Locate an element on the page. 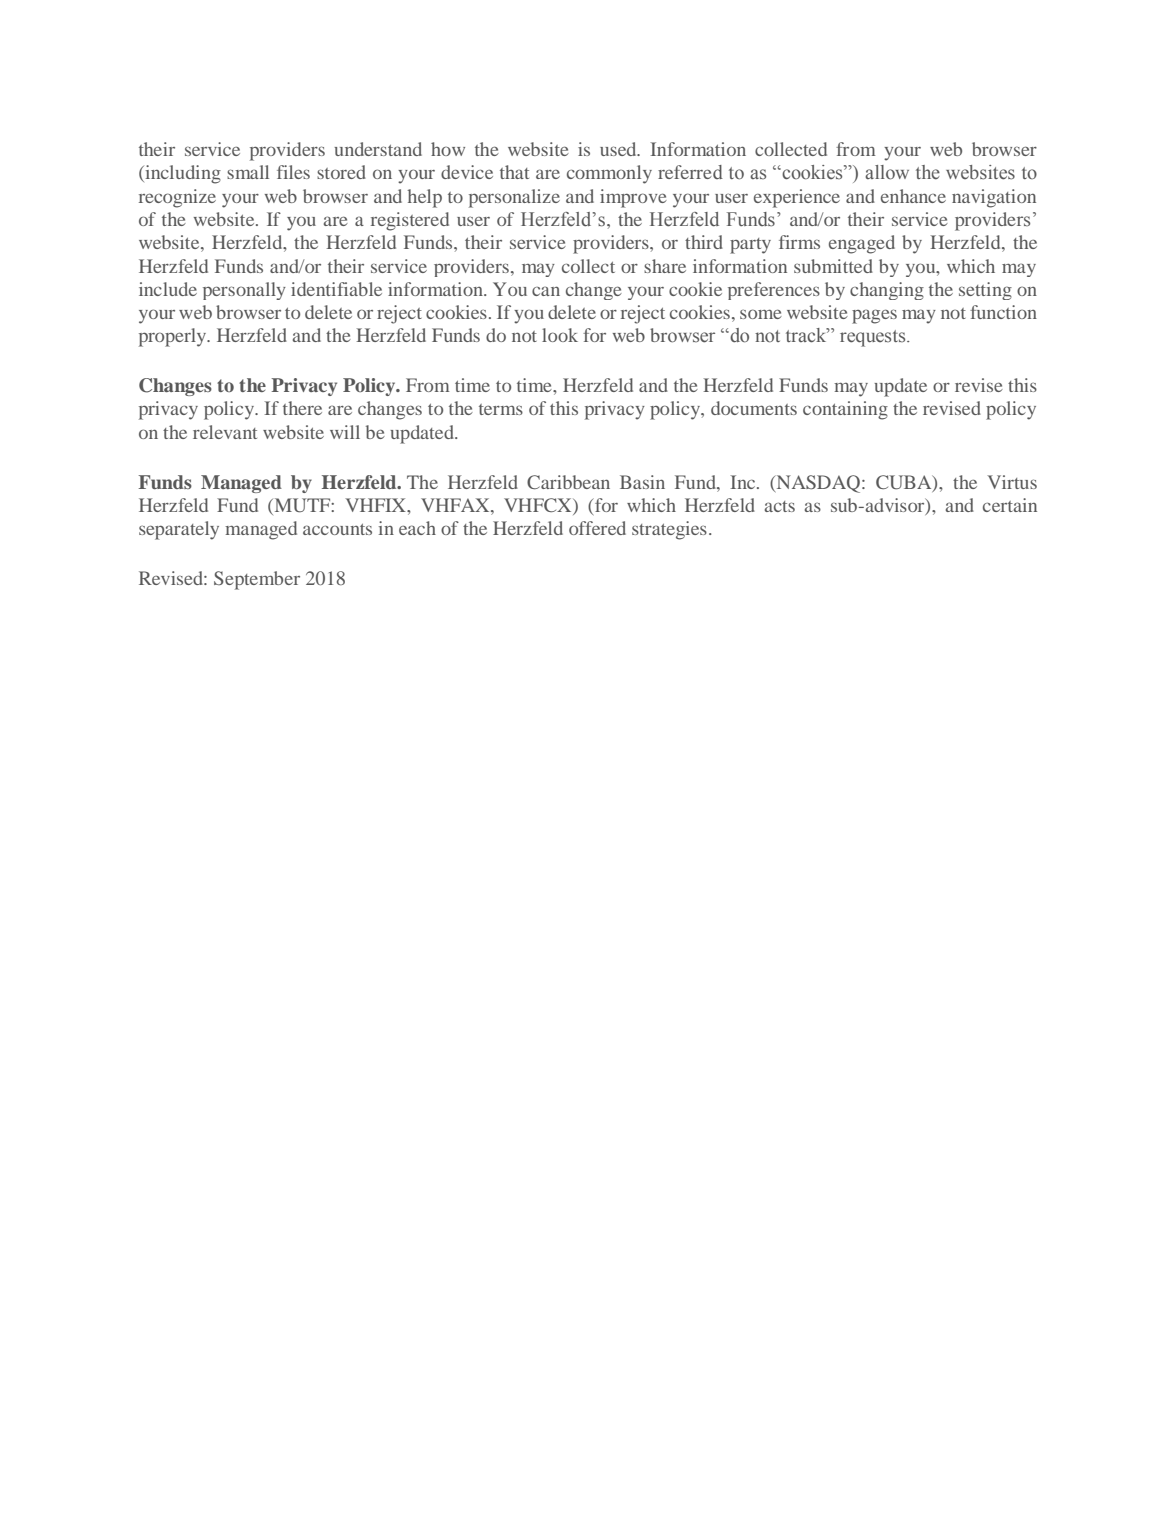 Image resolution: width=1176 pixels, height=1522 pixels. properly is located at coordinates (174, 337).
